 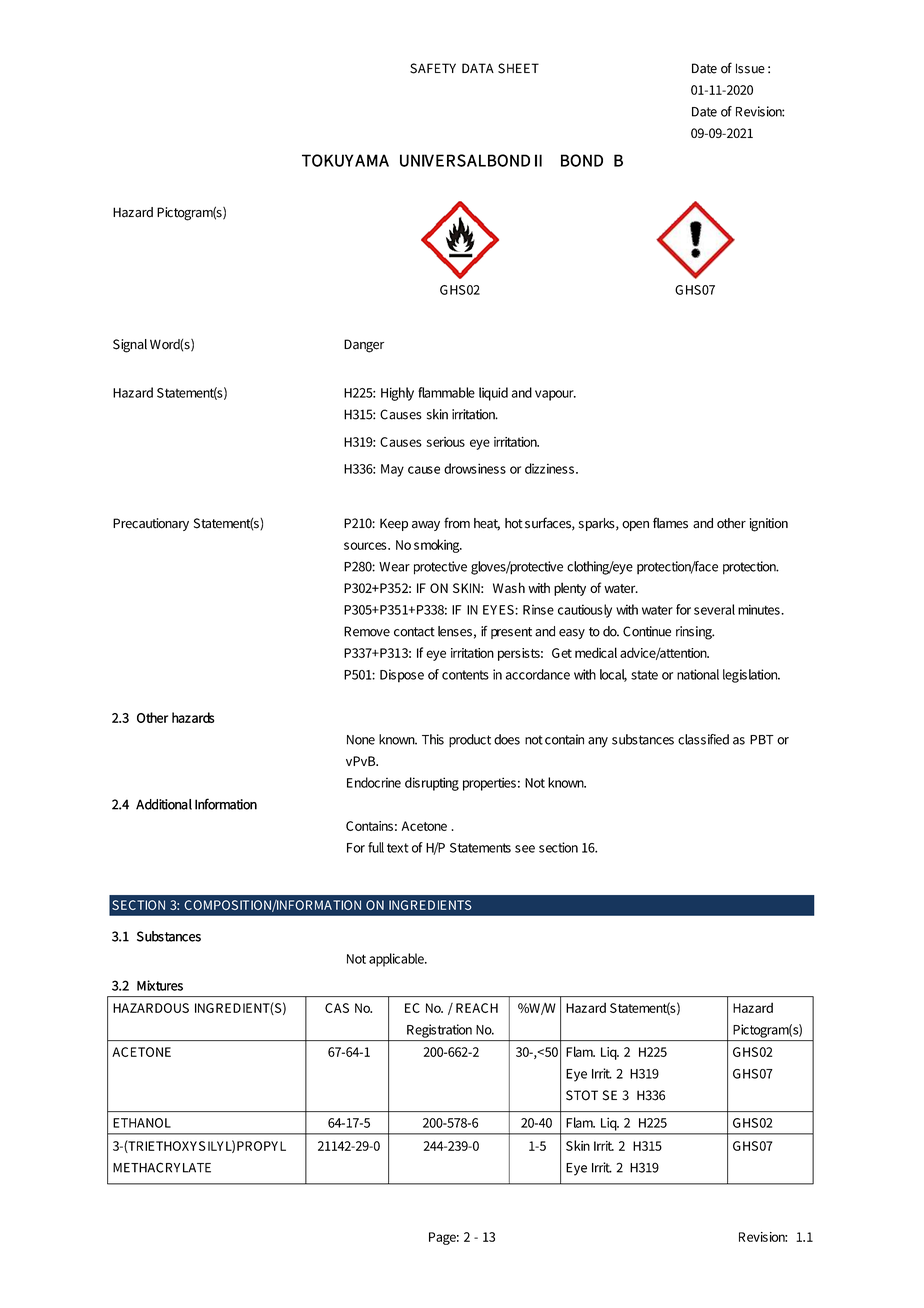 What do you see at coordinates (439, 1031) in the screenshot?
I see `Registration` at bounding box center [439, 1031].
